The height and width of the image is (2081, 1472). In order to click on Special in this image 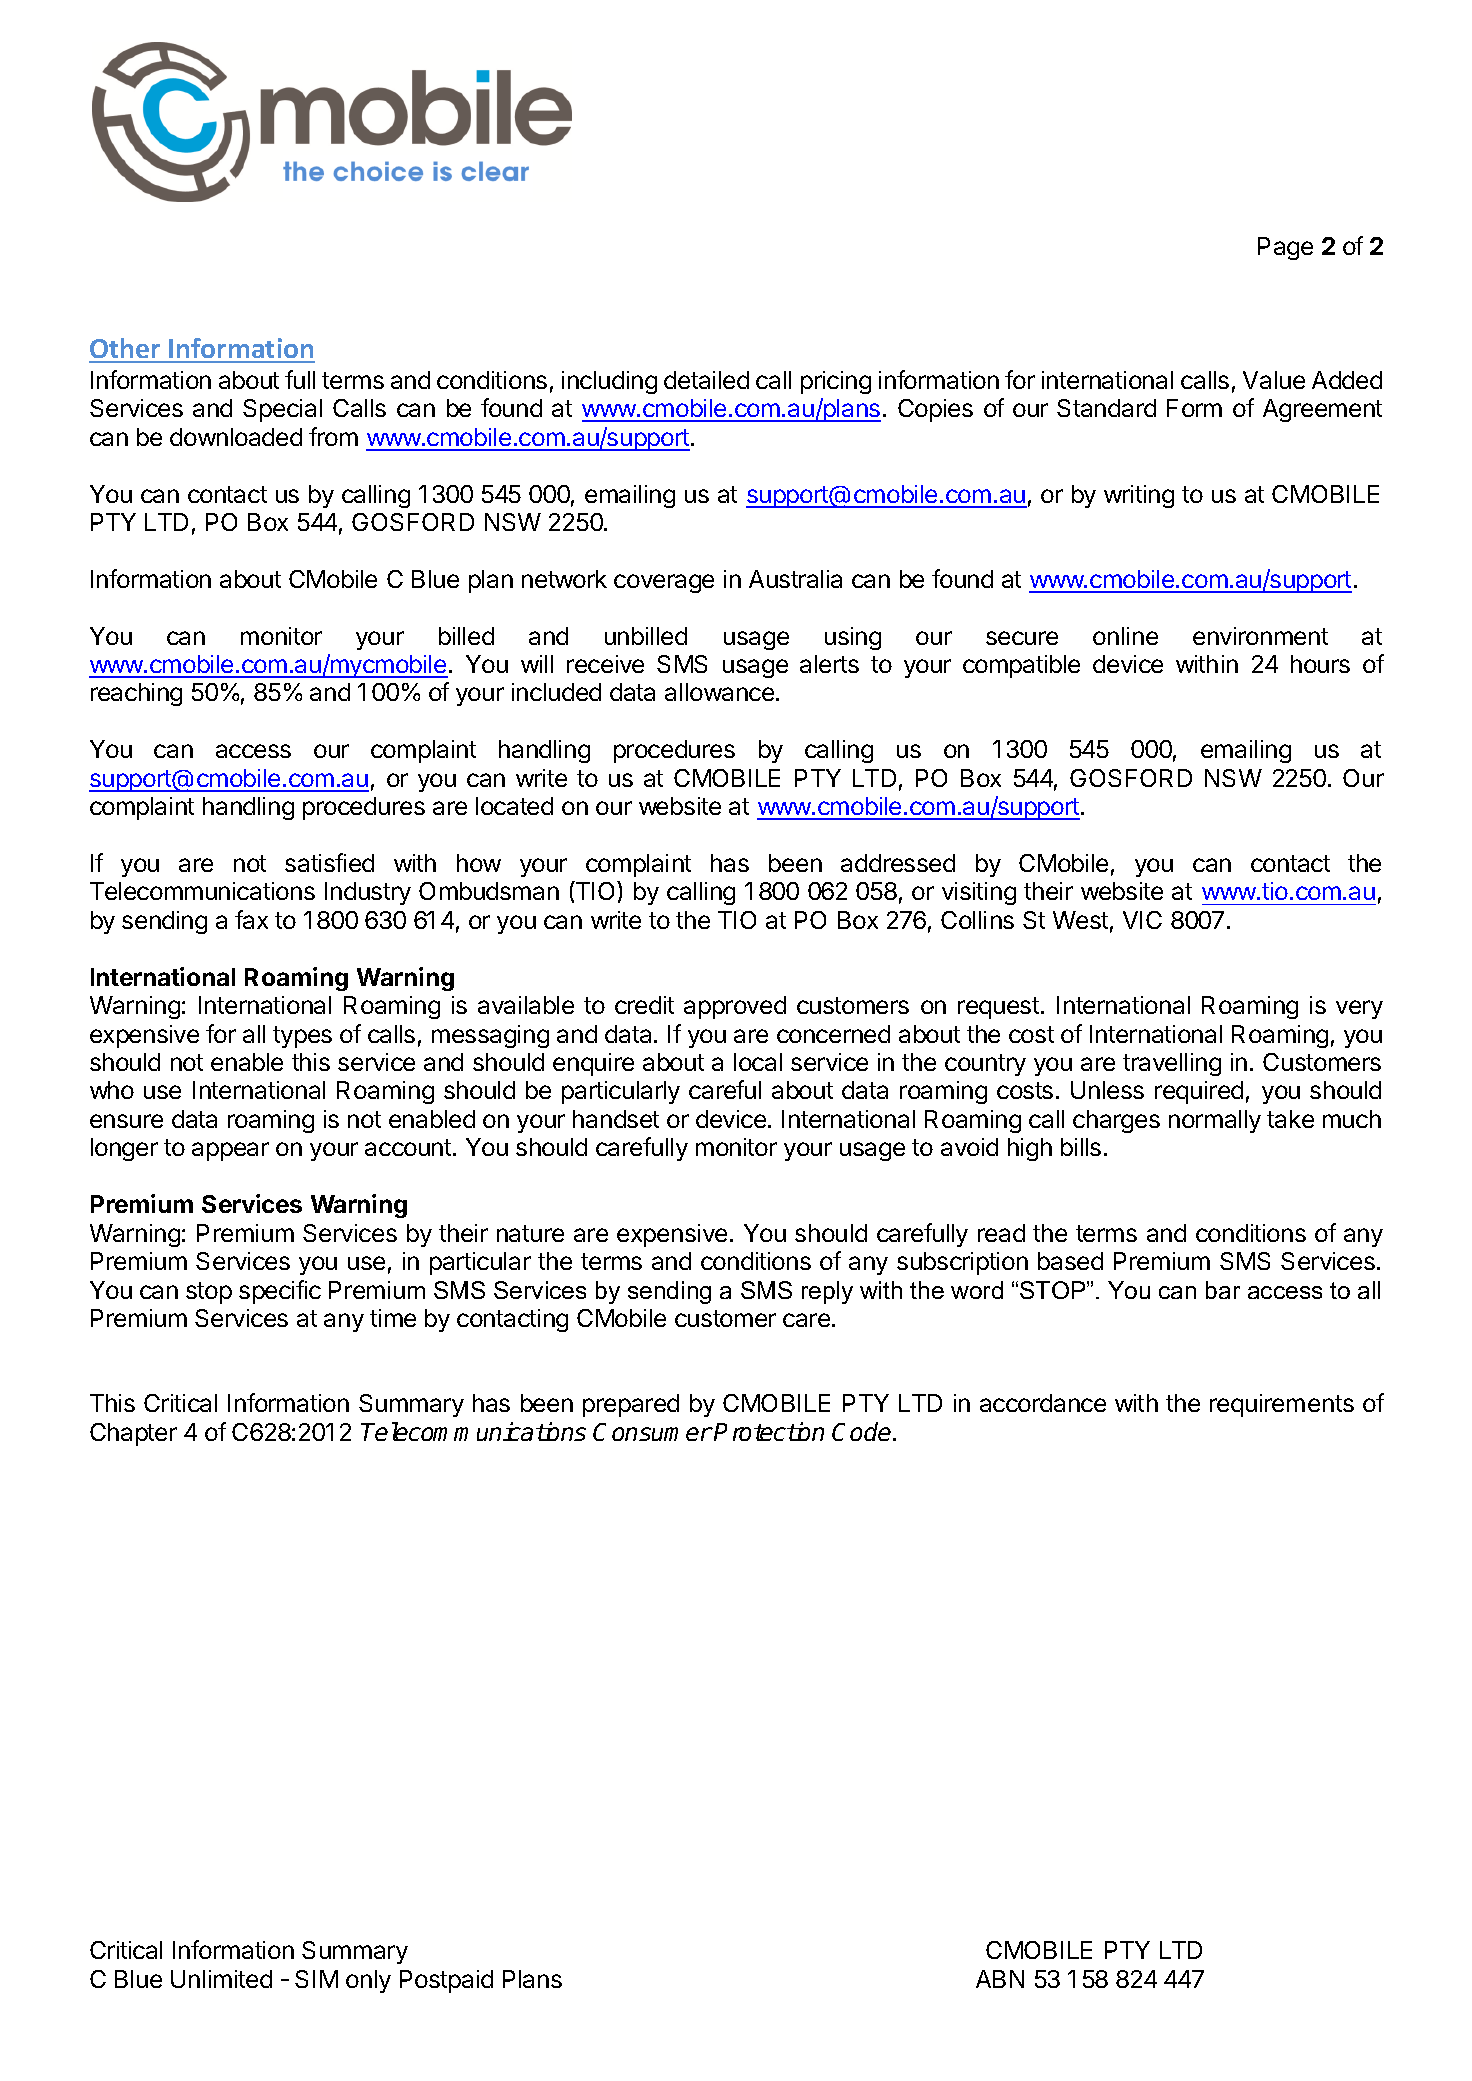, I will do `click(282, 410)`.
